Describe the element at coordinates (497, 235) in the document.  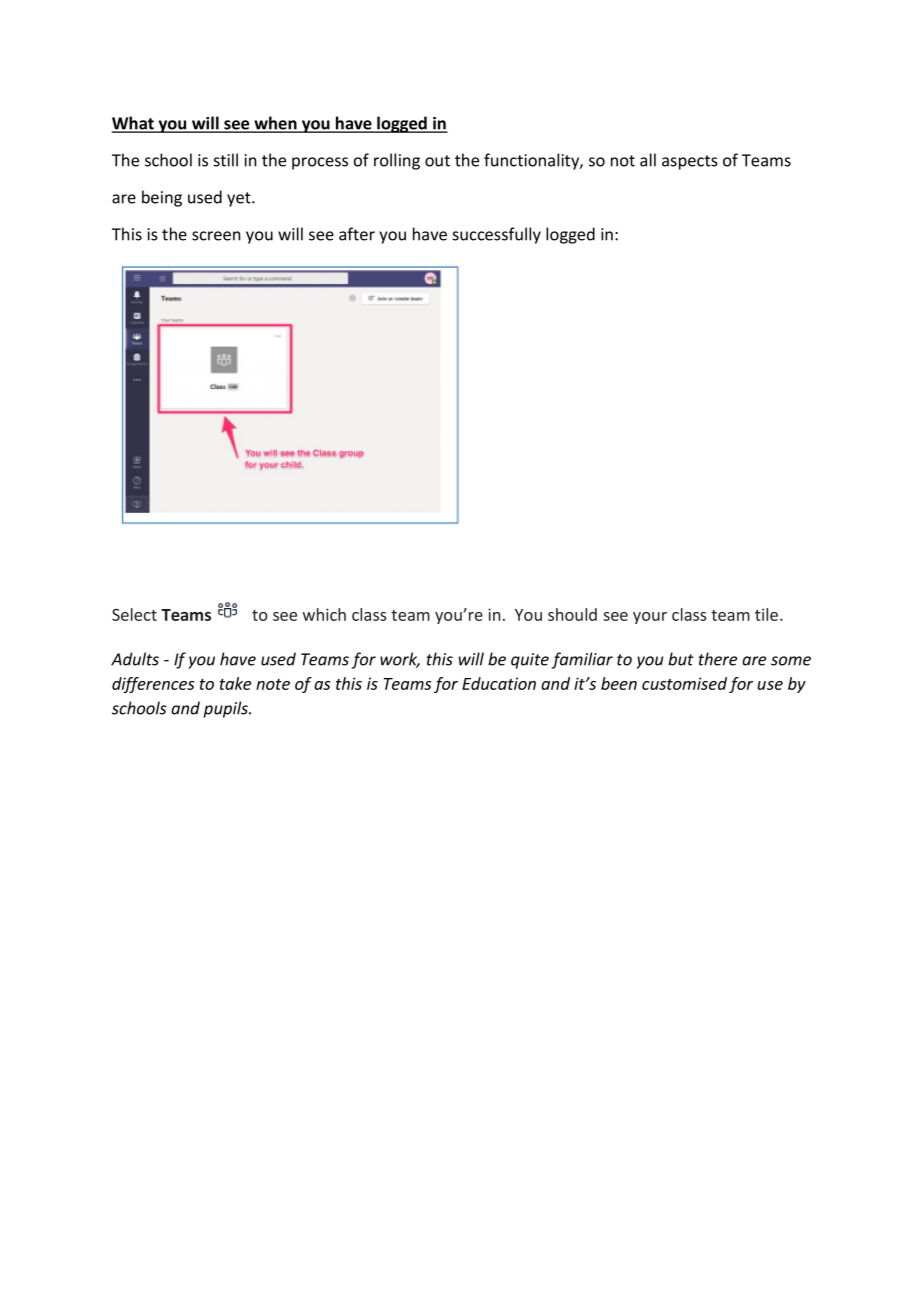
I see `successfully` at that location.
